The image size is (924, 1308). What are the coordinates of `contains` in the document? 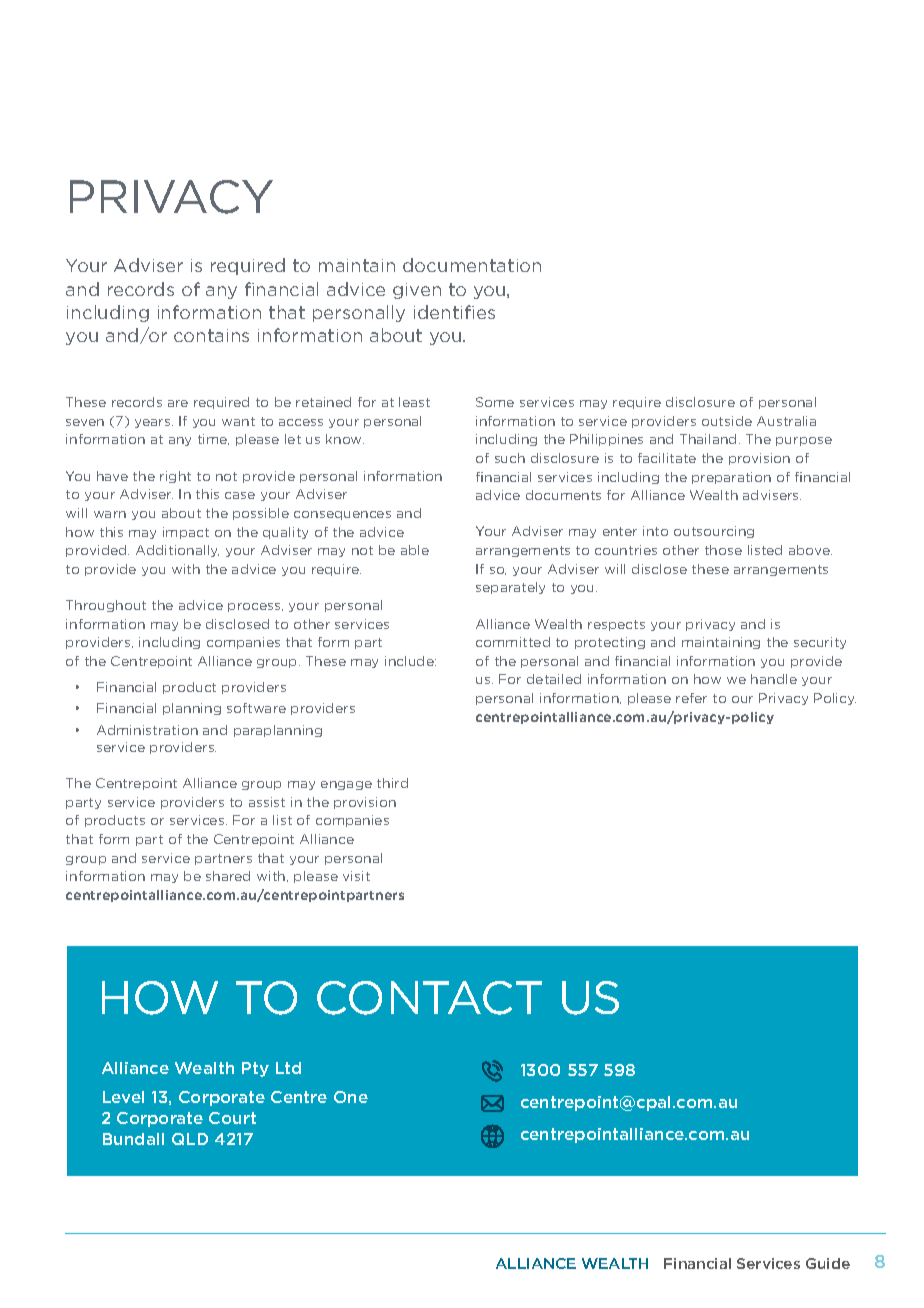 It's located at (211, 335).
